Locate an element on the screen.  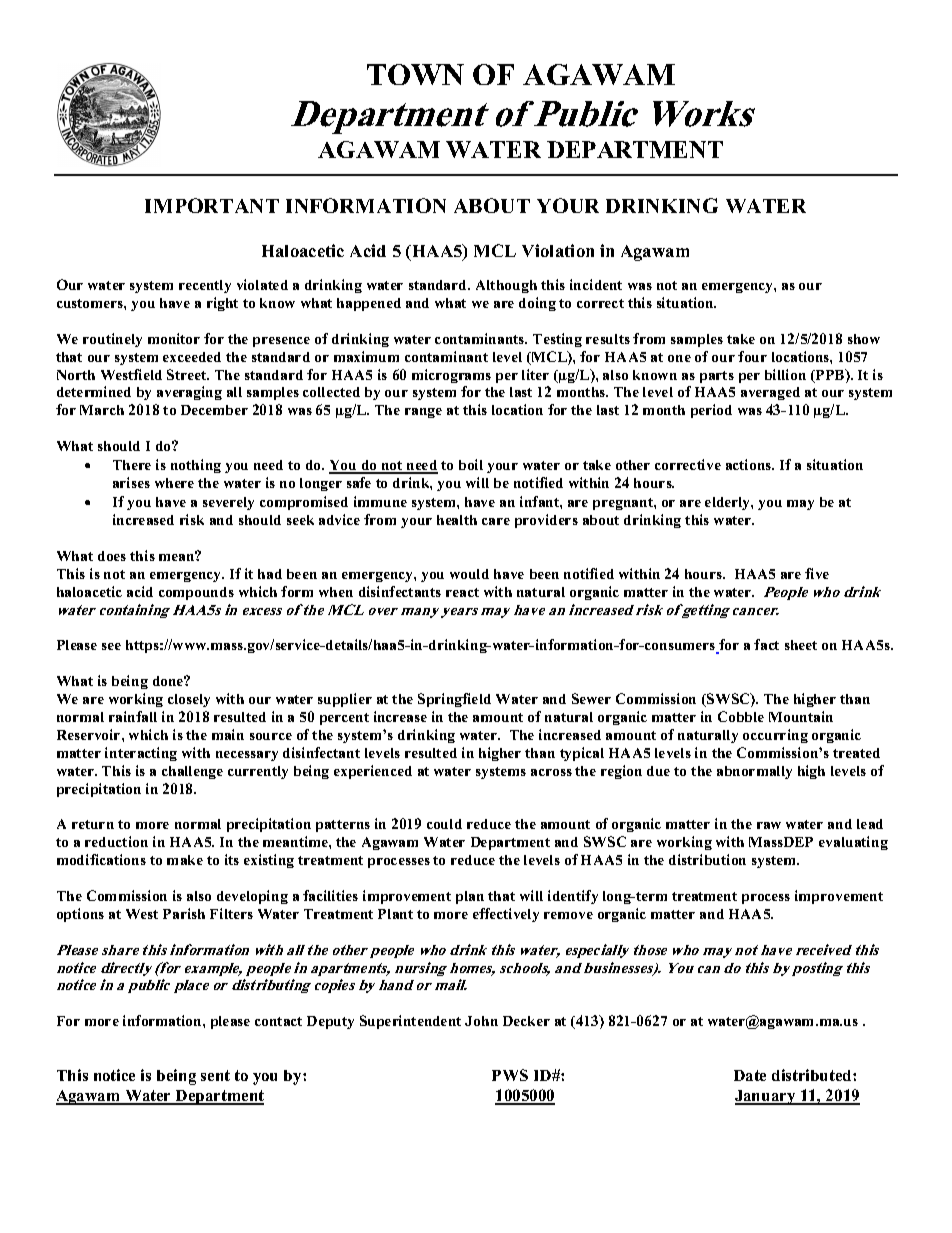
IMPORTANT is located at coordinates (212, 205).
